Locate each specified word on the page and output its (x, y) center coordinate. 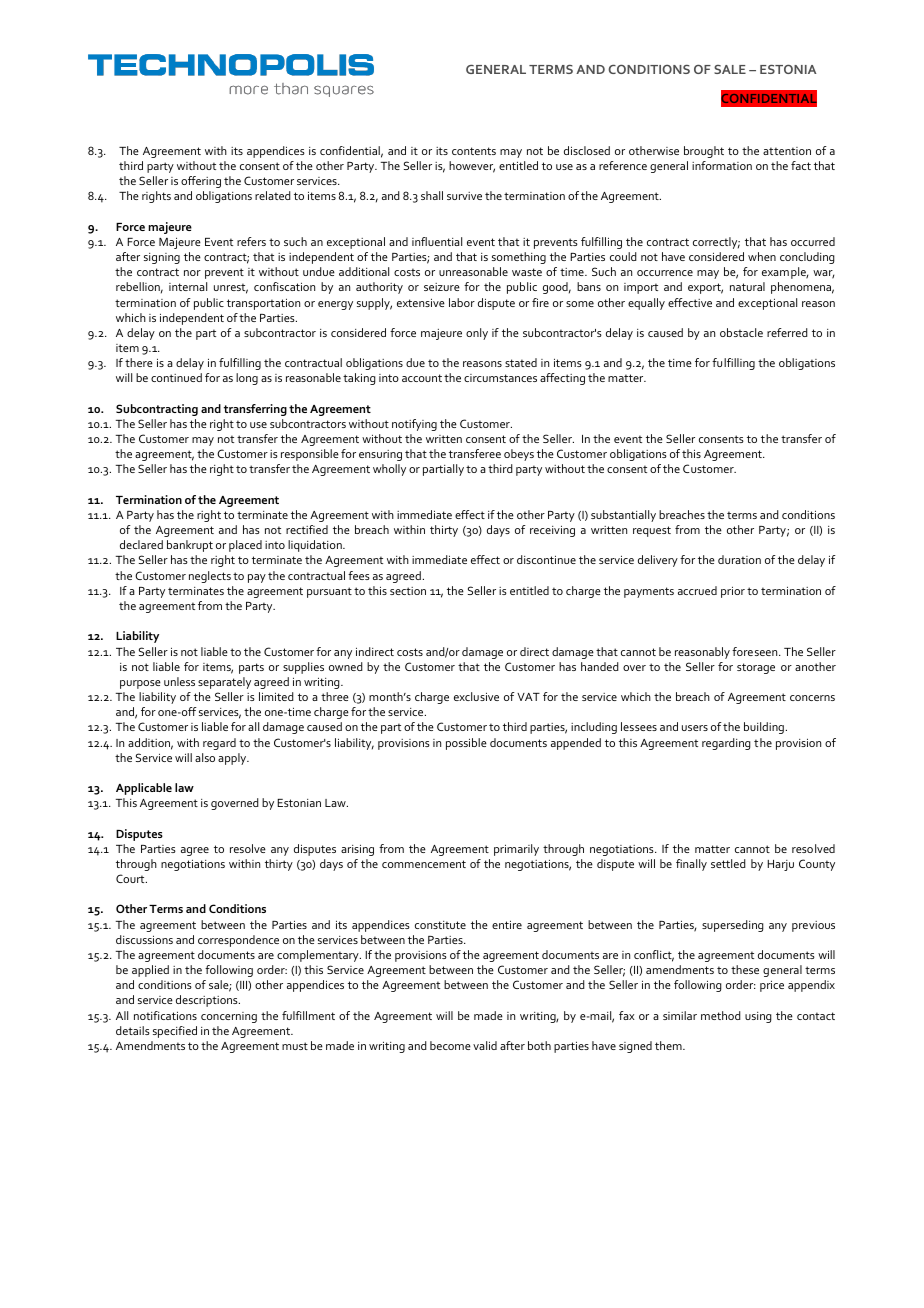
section (408, 591)
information (722, 165)
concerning (229, 1017)
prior (733, 592)
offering (201, 182)
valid (485, 1045)
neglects (210, 577)
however (472, 167)
